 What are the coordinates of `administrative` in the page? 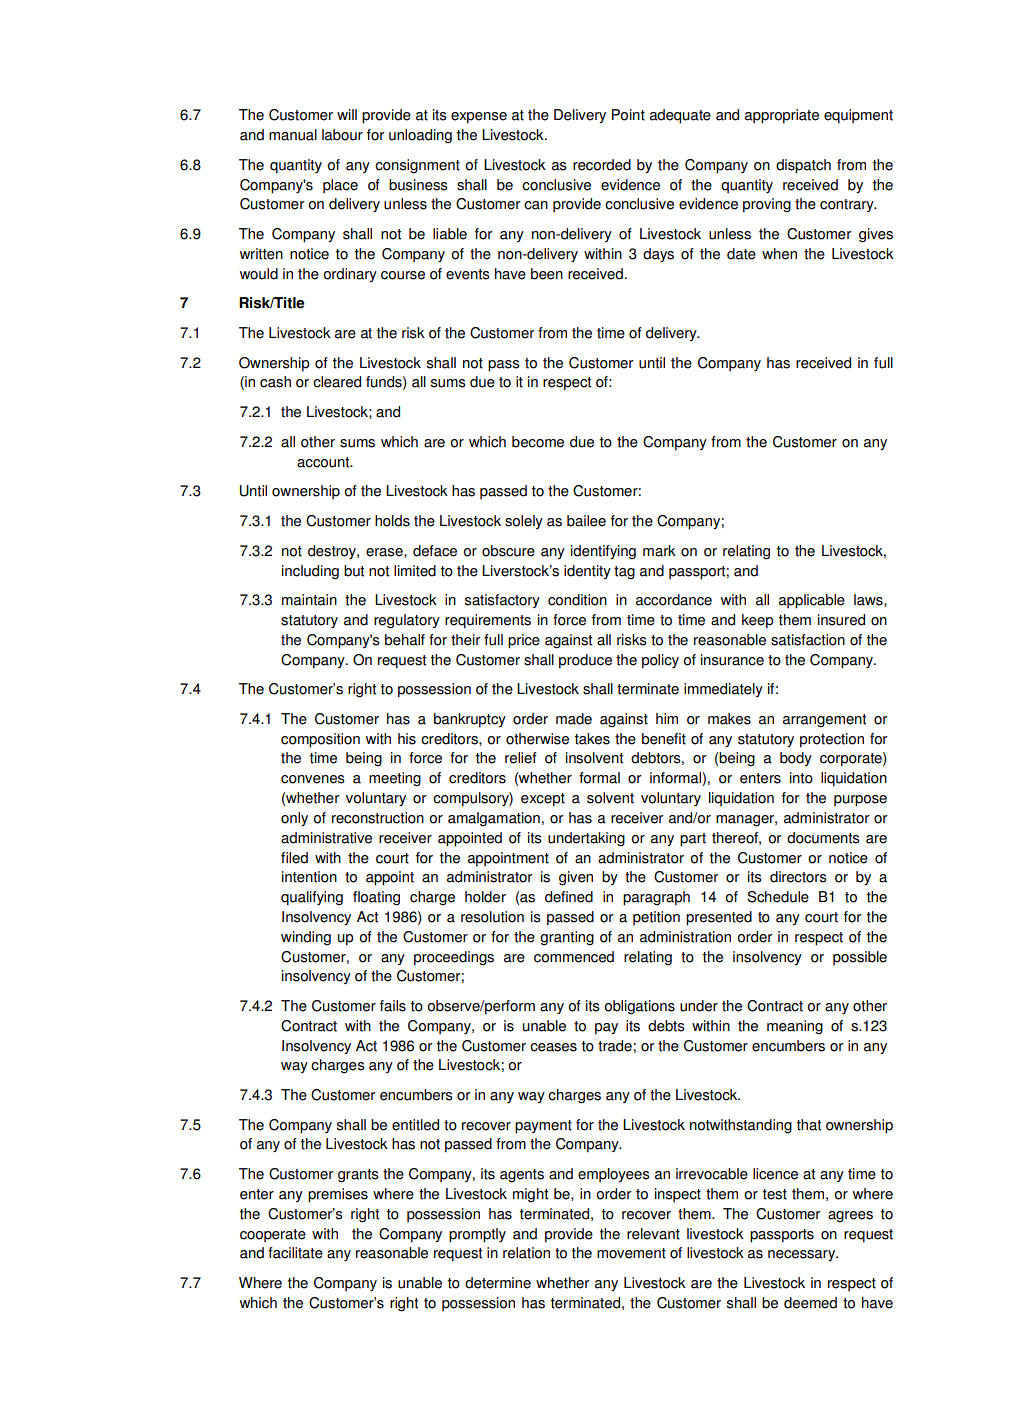 It's located at (326, 838).
